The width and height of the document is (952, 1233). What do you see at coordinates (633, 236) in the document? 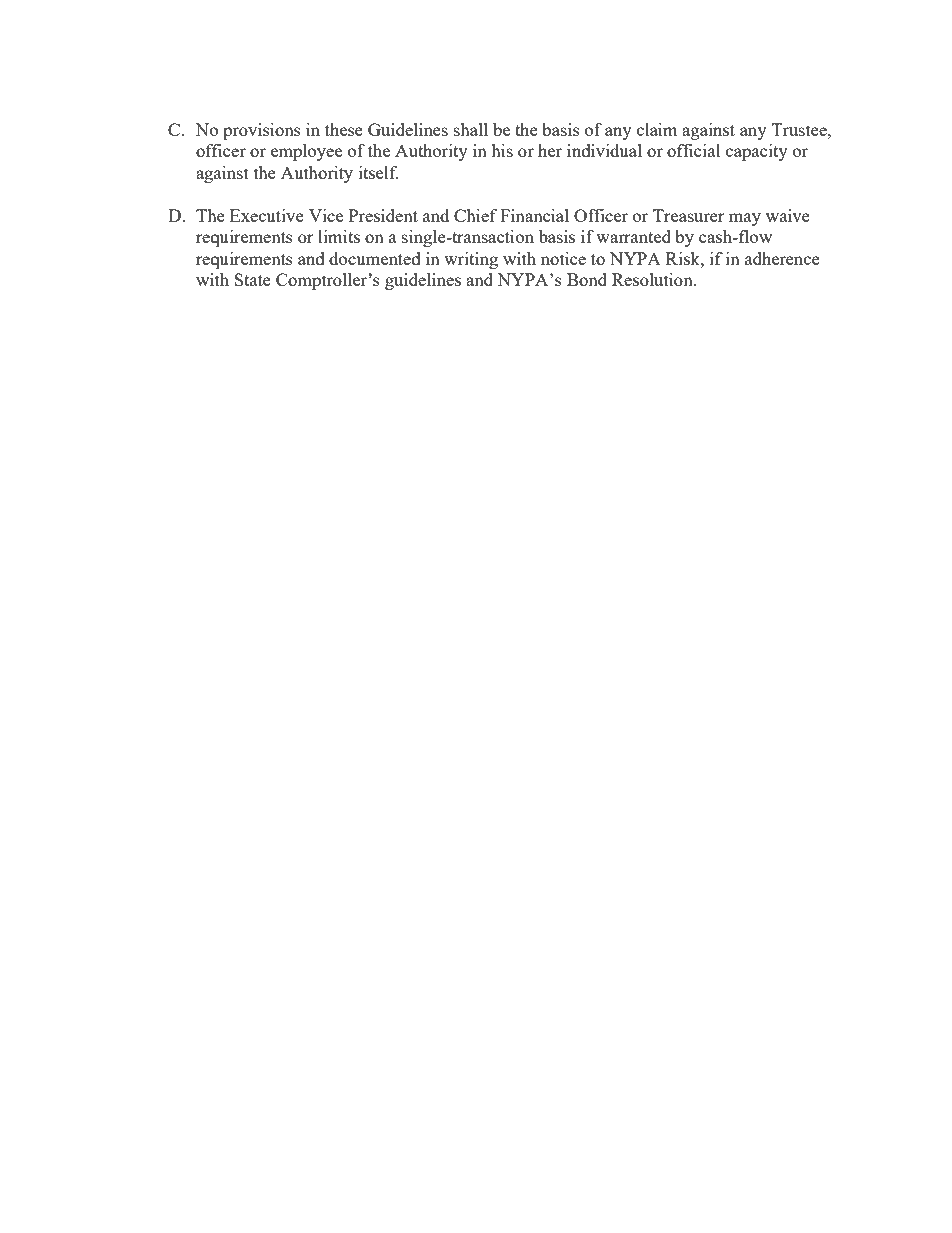
I see `warranted` at bounding box center [633, 236].
